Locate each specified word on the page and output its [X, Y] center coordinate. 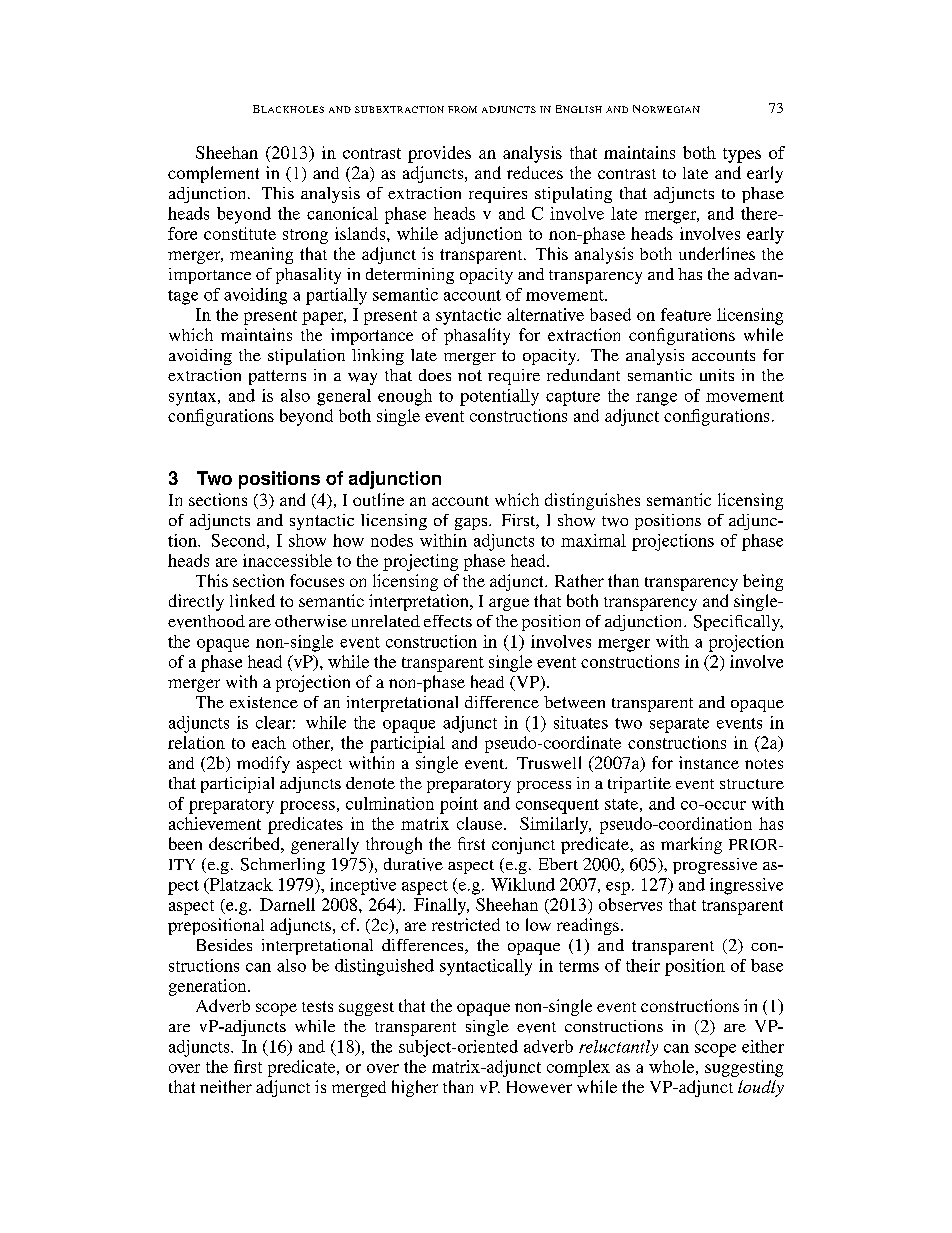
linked [252, 600]
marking [691, 845]
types [742, 155]
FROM [462, 109]
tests [317, 1006]
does [435, 375]
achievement [215, 823]
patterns [277, 377]
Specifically [738, 623]
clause [481, 823]
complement [213, 174]
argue [509, 604]
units [717, 375]
